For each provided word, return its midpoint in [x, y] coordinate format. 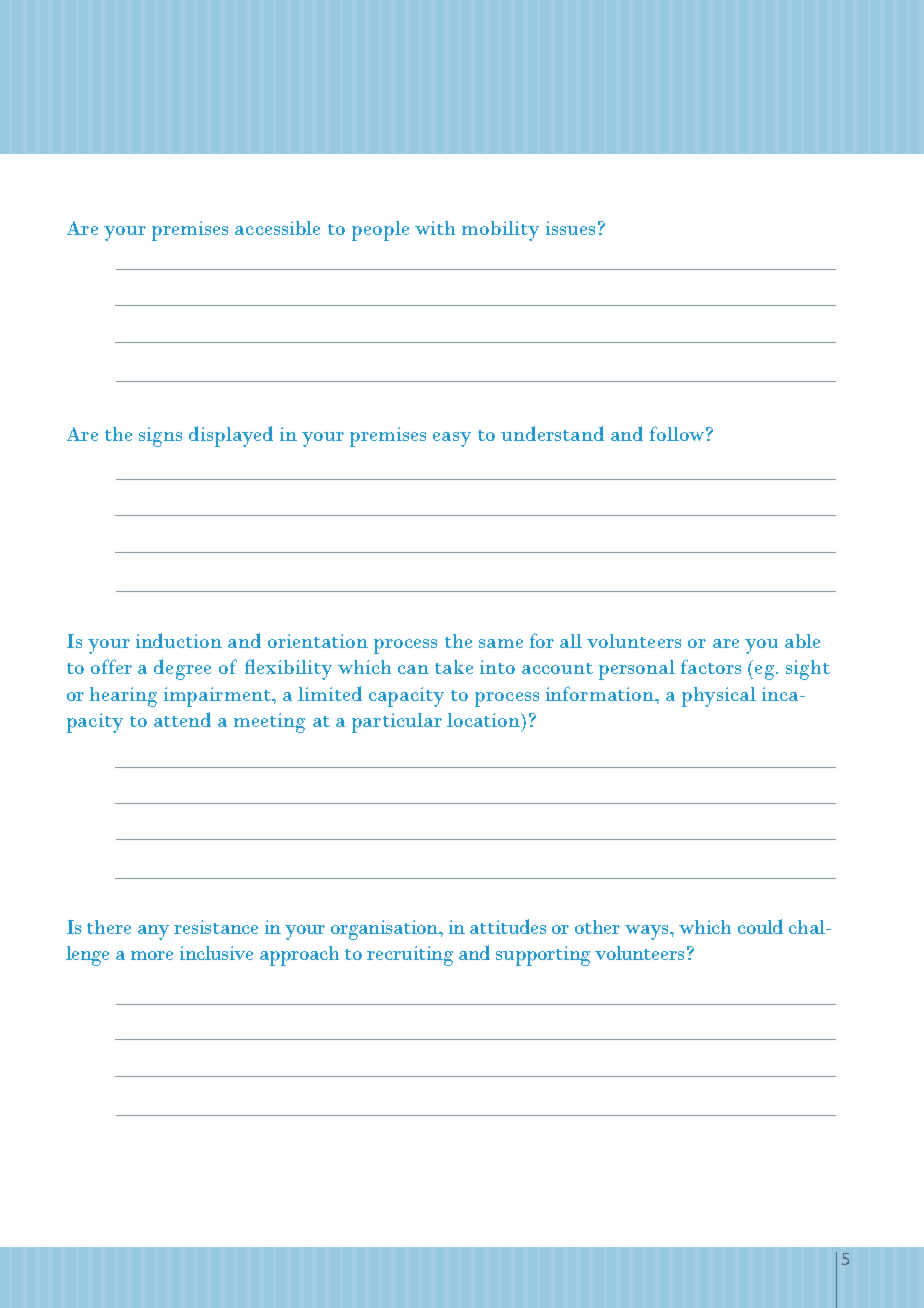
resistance [216, 927]
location [485, 720]
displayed [231, 436]
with [435, 228]
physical [719, 697]
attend [182, 719]
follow [677, 433]
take [454, 667]
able [802, 641]
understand [552, 433]
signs [160, 437]
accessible [277, 228]
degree [182, 669]
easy [452, 439]
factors [711, 666]
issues [570, 228]
